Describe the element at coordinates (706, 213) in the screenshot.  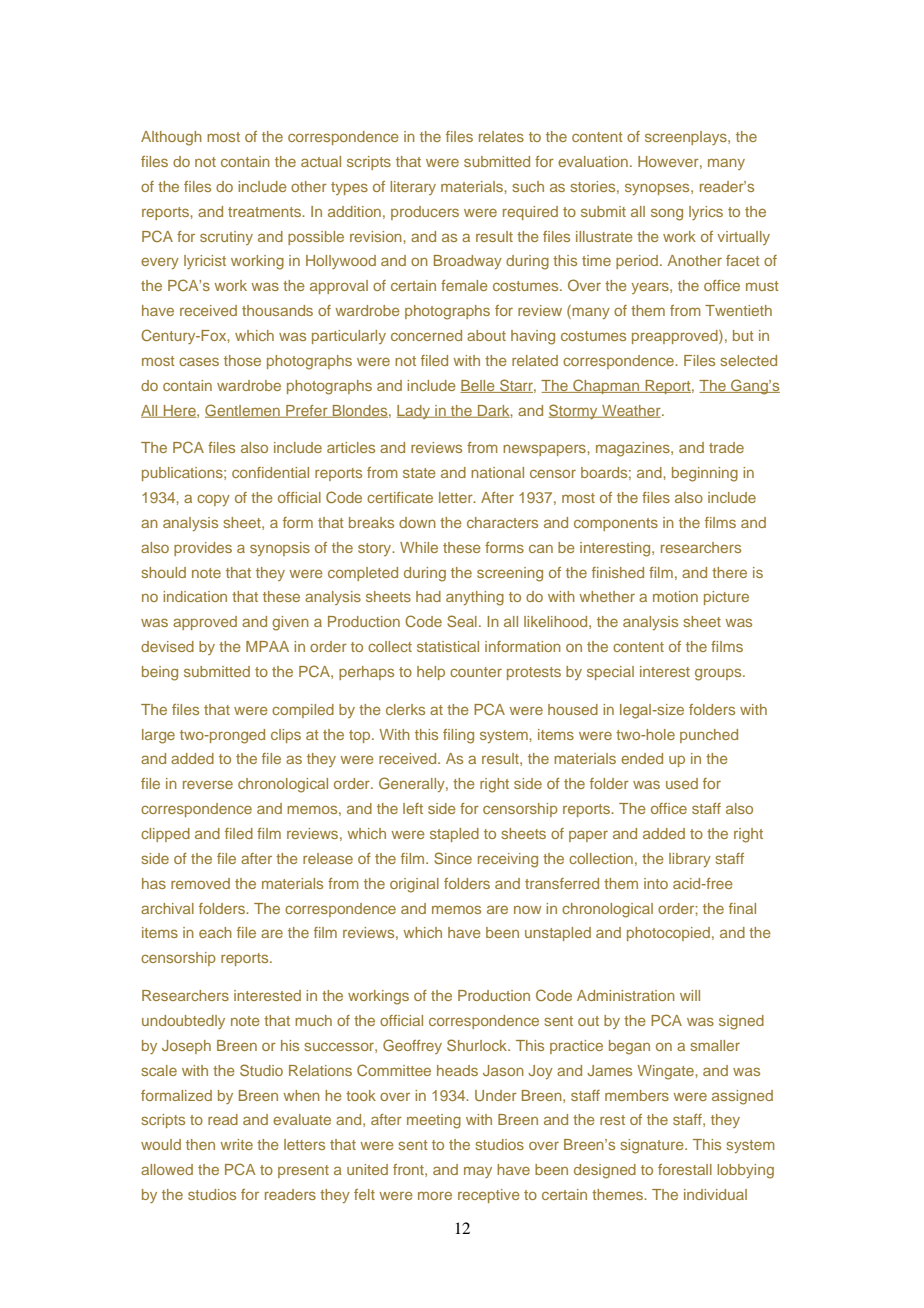
I see `lyrics` at that location.
